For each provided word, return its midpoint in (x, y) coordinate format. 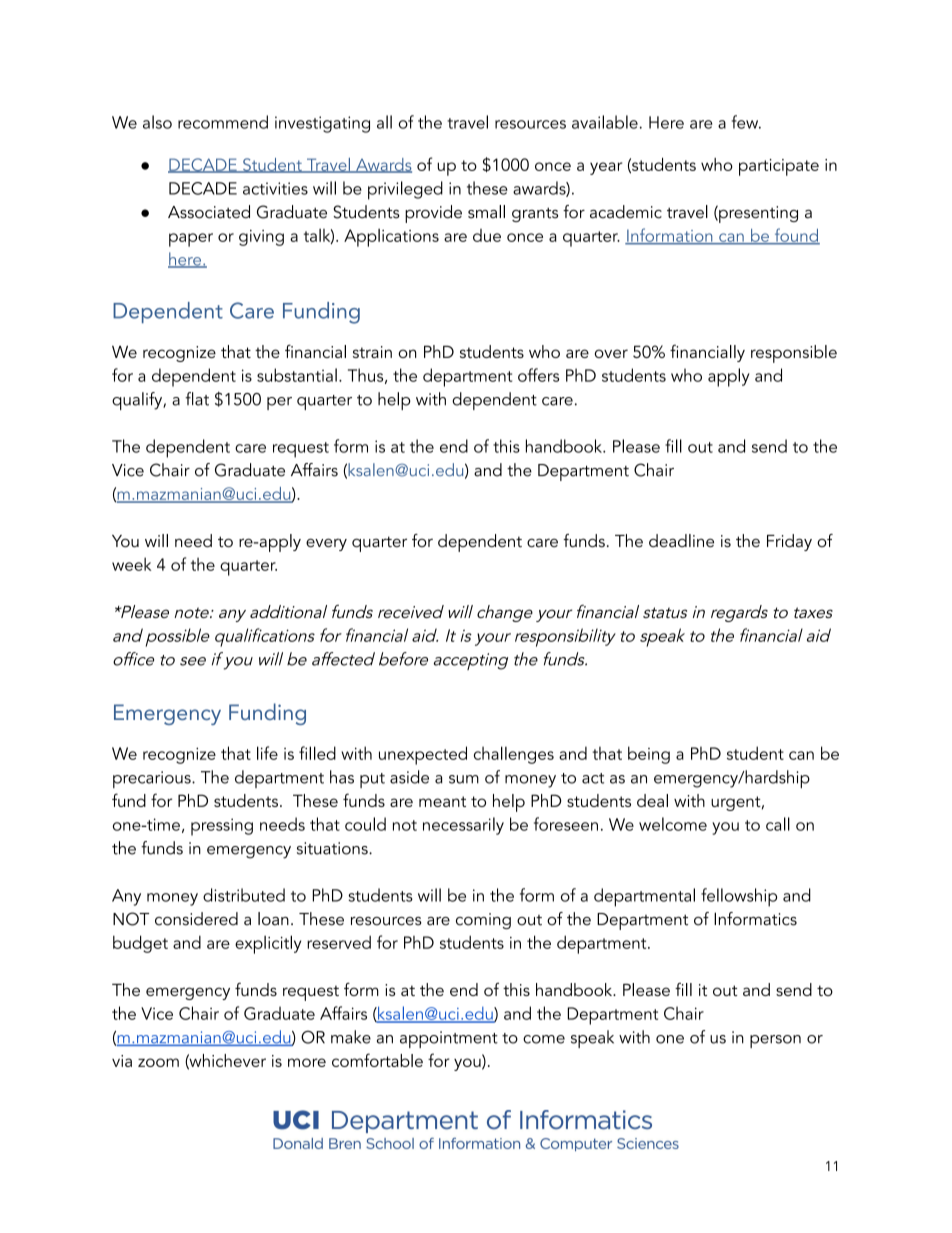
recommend (223, 122)
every (326, 544)
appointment (449, 1039)
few (746, 122)
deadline (681, 541)
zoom (158, 1062)
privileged (405, 190)
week (132, 564)
